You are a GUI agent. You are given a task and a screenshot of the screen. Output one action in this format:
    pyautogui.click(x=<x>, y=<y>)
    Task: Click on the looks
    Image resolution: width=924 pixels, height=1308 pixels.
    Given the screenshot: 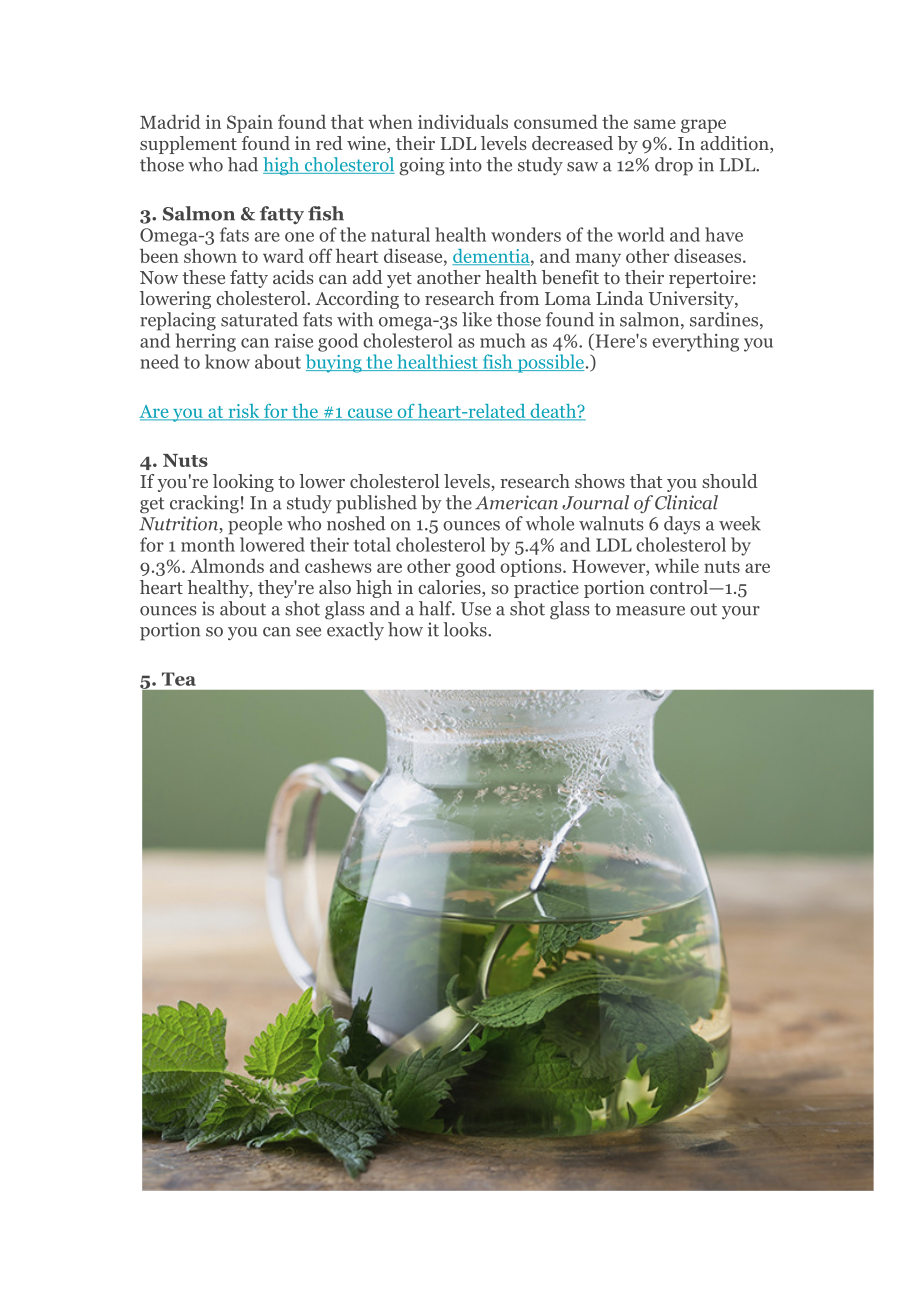 What is the action you would take?
    pyautogui.click(x=466, y=629)
